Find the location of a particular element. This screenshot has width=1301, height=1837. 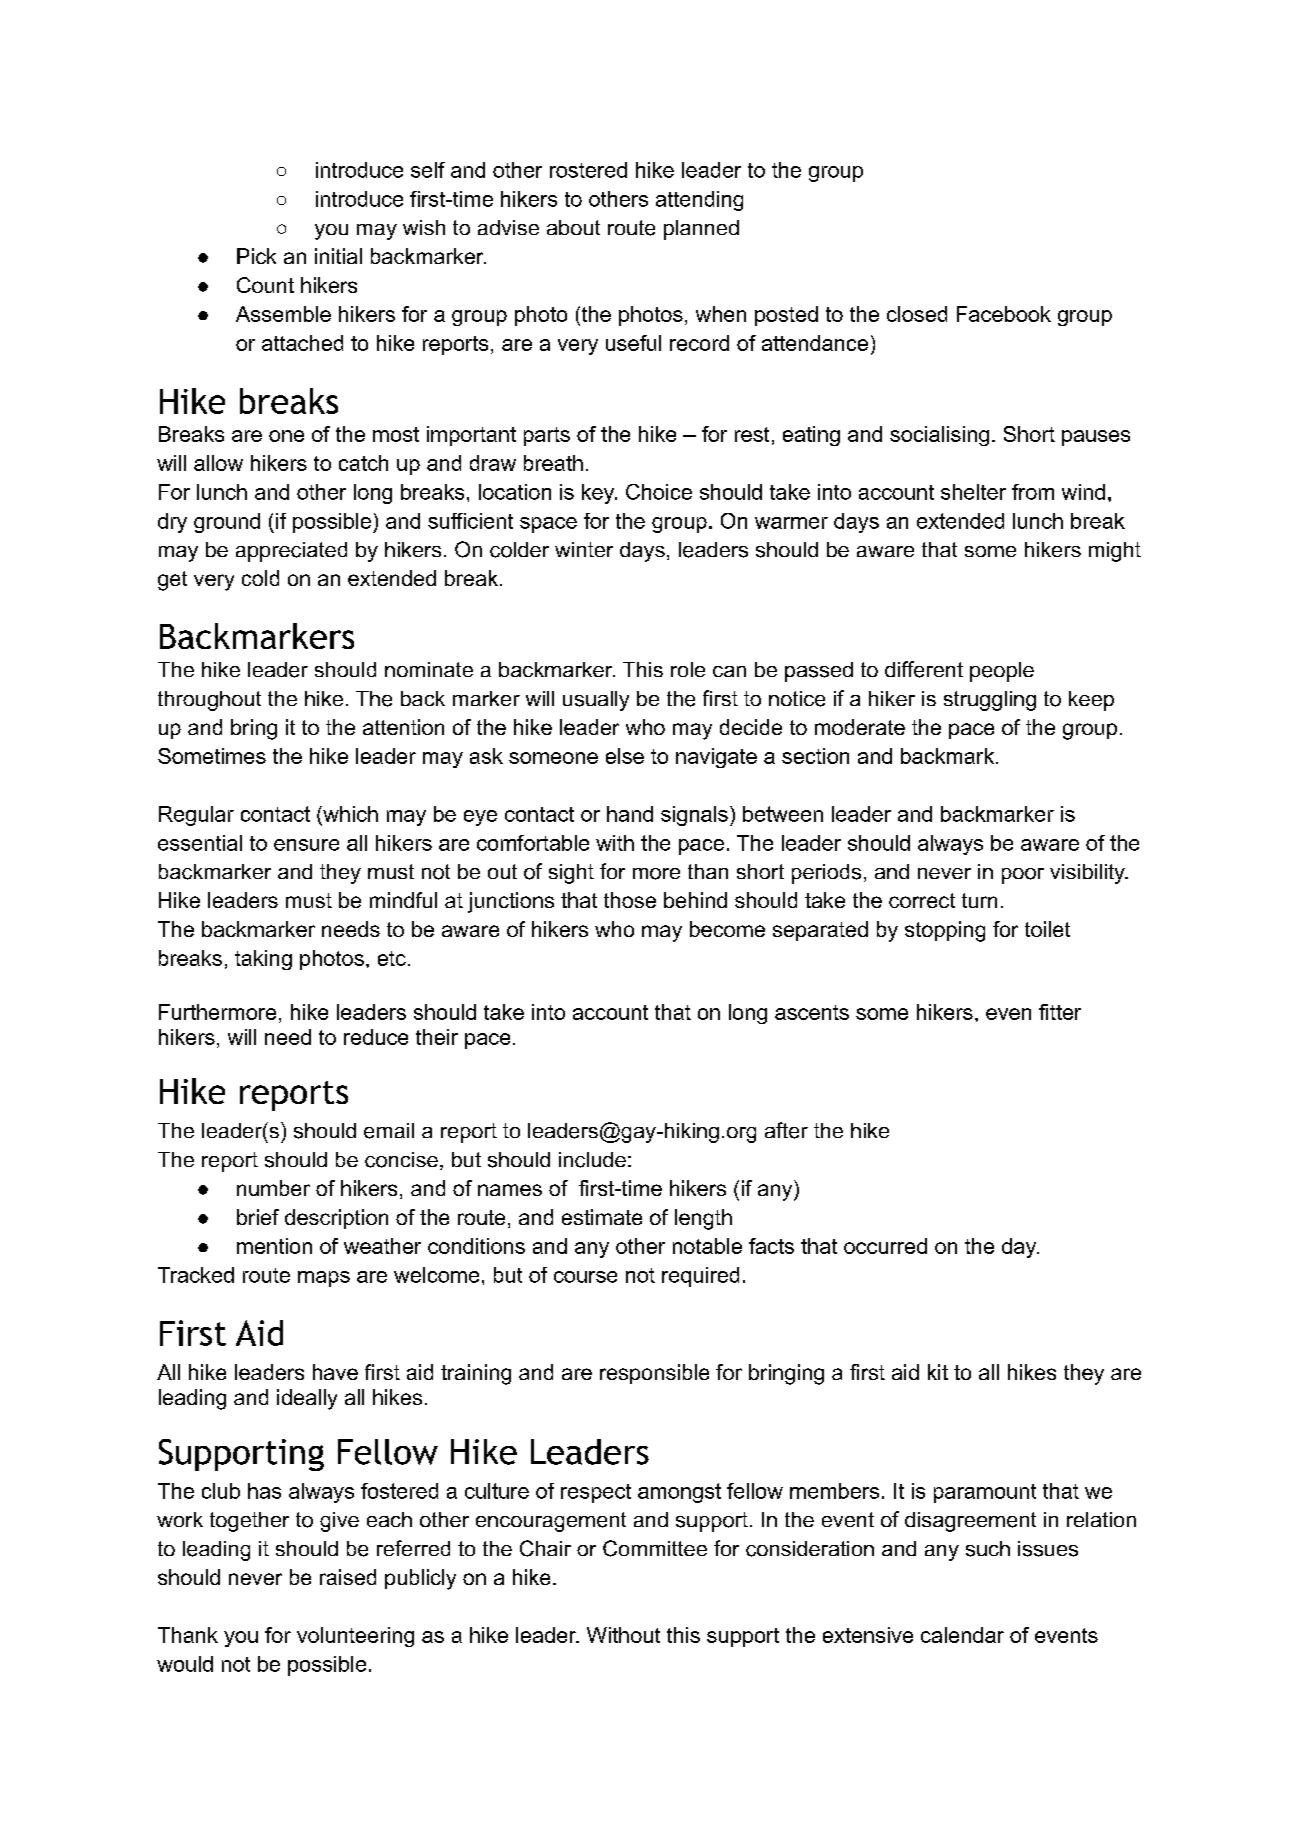

volunteering is located at coordinates (355, 1637).
